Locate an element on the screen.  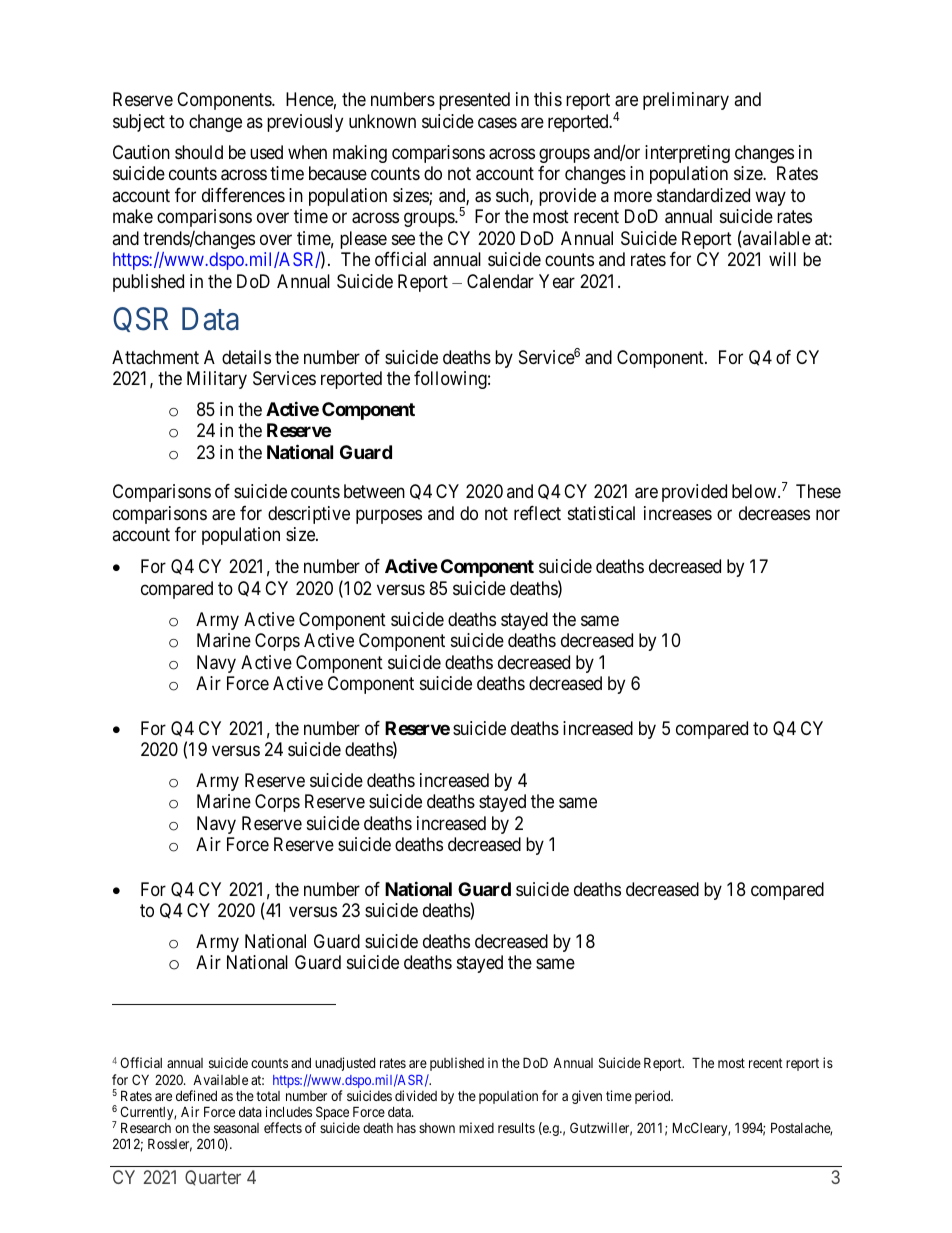
interpreting is located at coordinates (687, 154).
